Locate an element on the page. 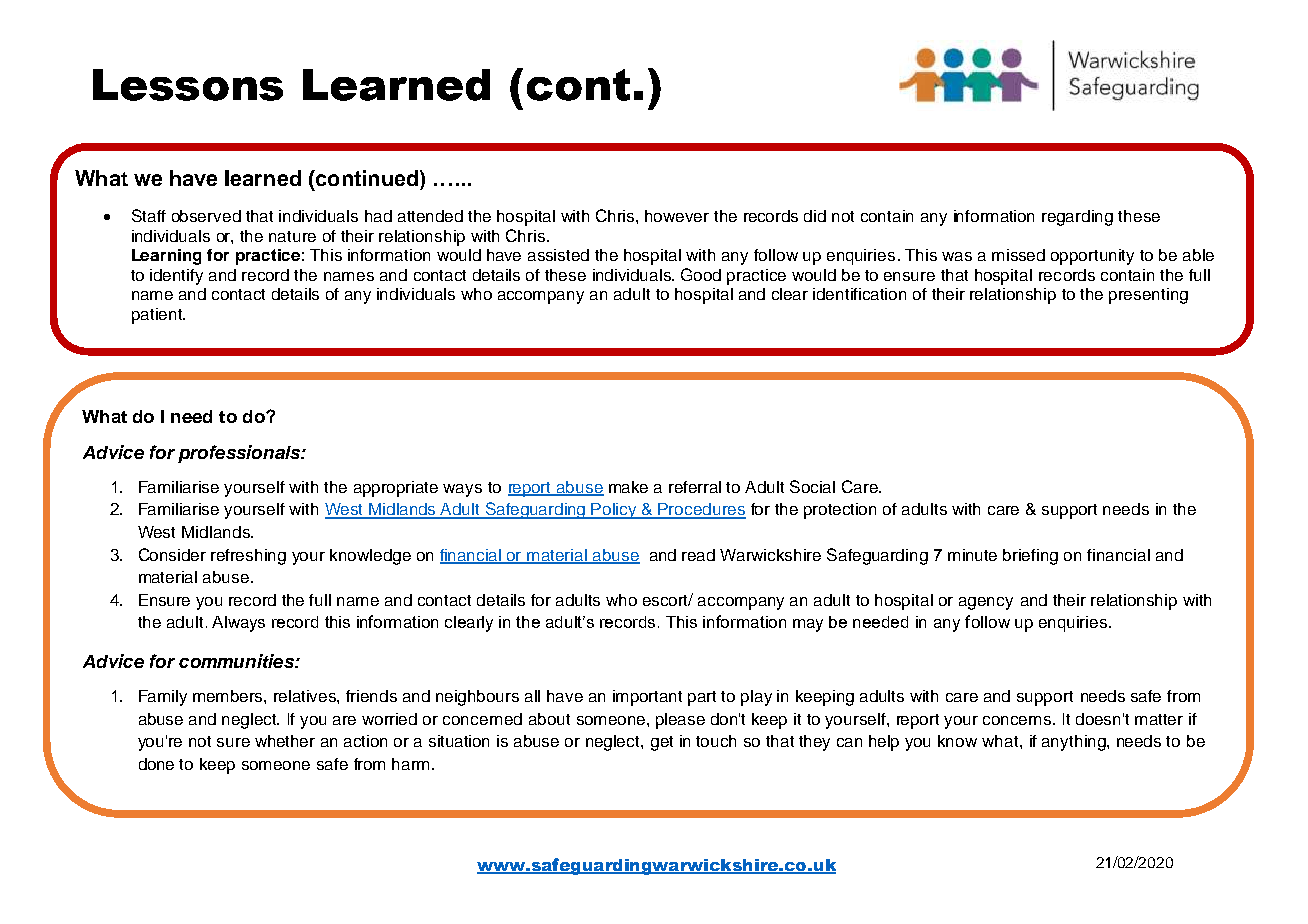  Good is located at coordinates (701, 274).
